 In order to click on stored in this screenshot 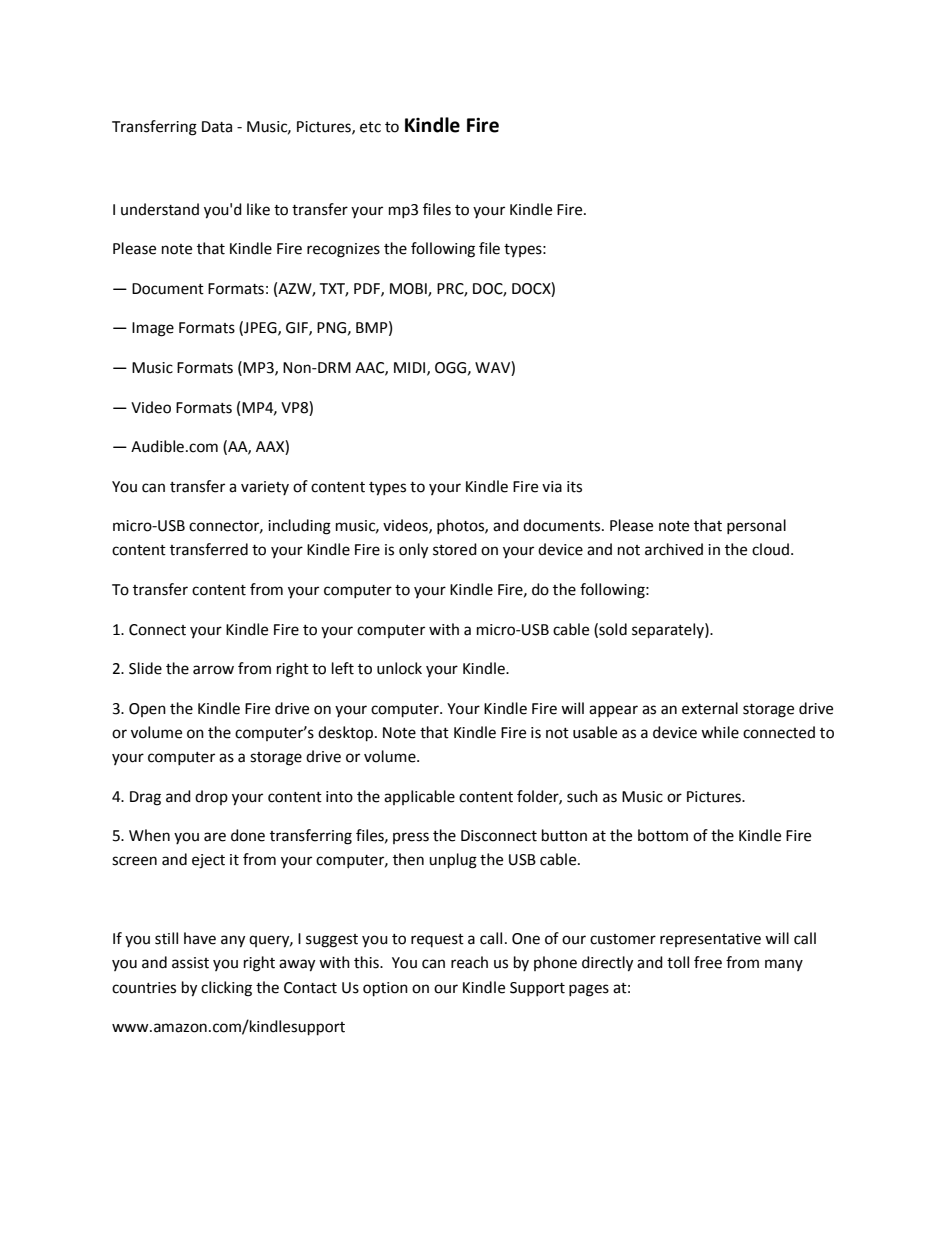, I will do `click(455, 549)`.
